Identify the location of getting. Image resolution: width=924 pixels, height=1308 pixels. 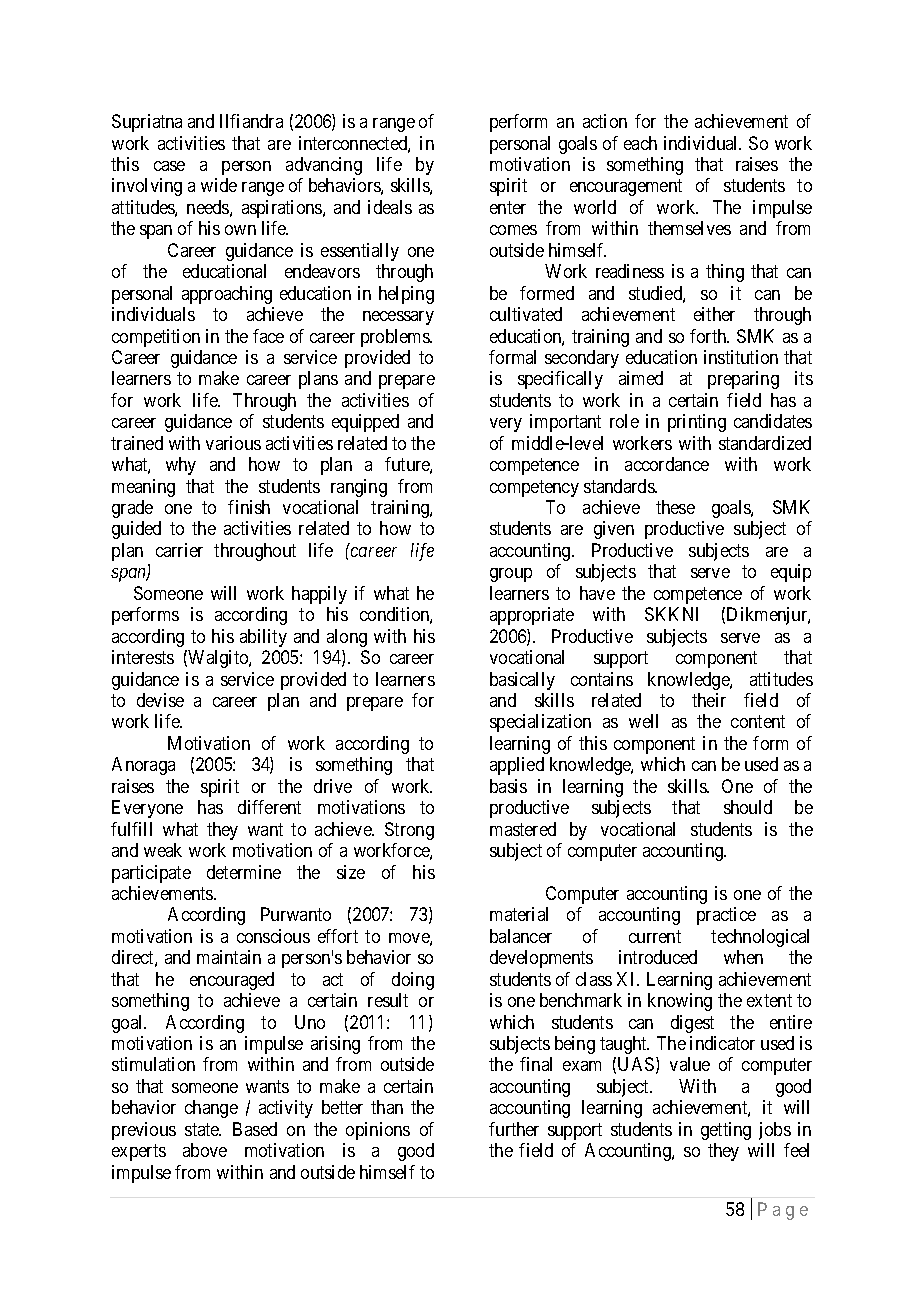
(726, 1131).
